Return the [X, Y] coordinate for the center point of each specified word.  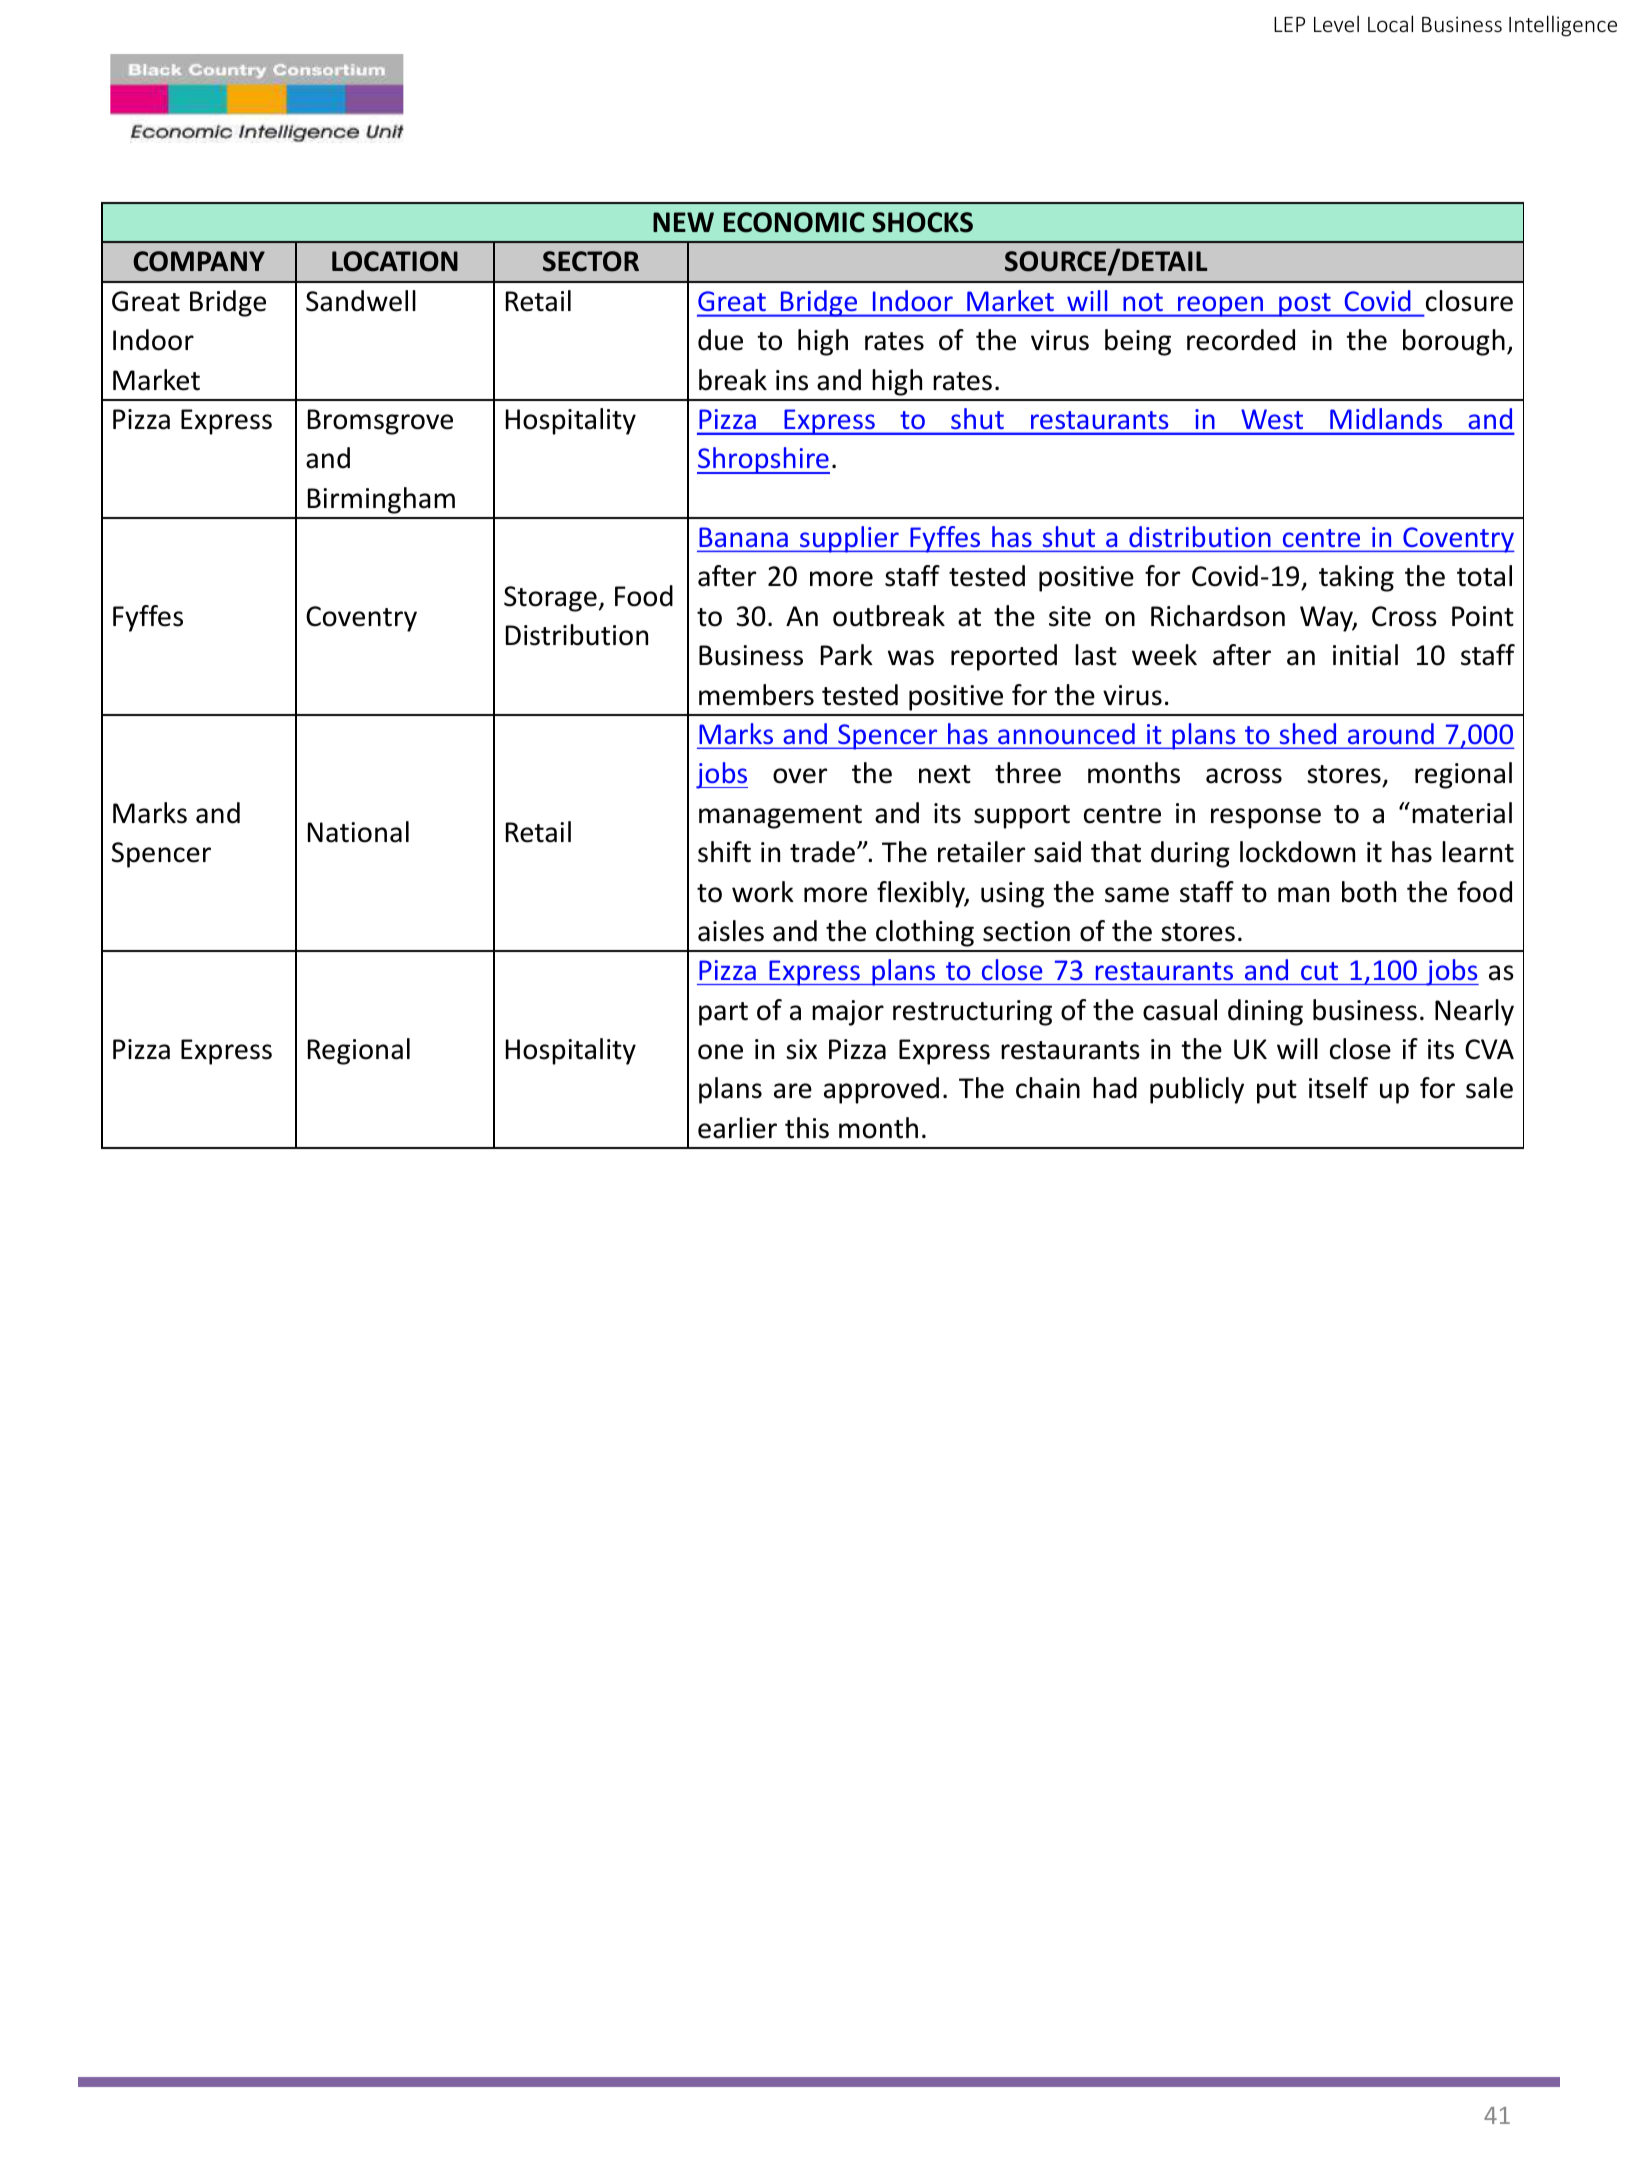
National [358, 832]
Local [1390, 23]
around [1391, 733]
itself [1338, 1088]
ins [792, 380]
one [720, 1052]
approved [881, 1090]
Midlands [1386, 418]
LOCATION [395, 261]
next [945, 774]
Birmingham [381, 500]
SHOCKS [922, 222]
